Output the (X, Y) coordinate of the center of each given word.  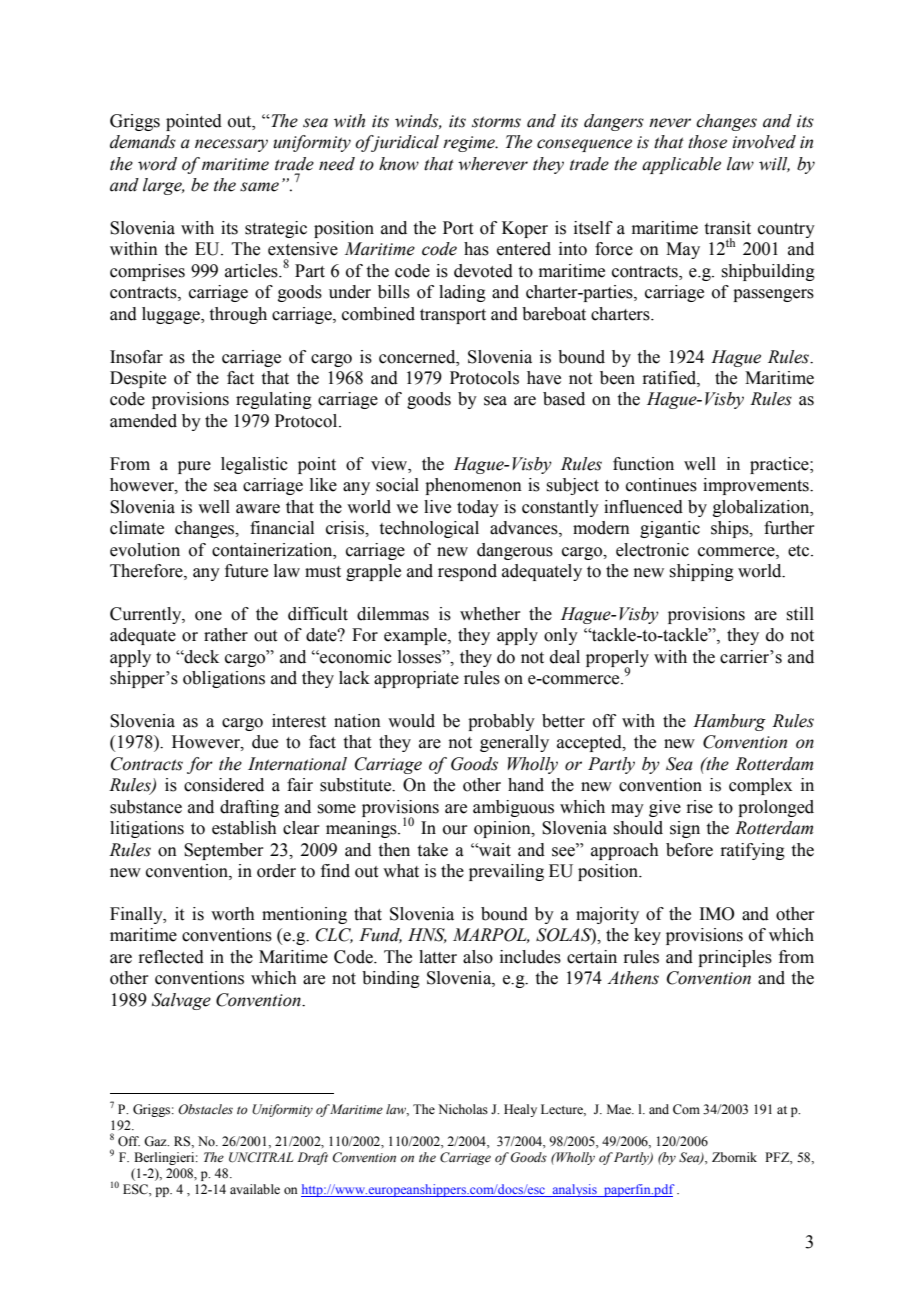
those (707, 142)
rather (226, 635)
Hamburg (729, 722)
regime (470, 144)
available (255, 1189)
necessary (231, 145)
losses (420, 657)
